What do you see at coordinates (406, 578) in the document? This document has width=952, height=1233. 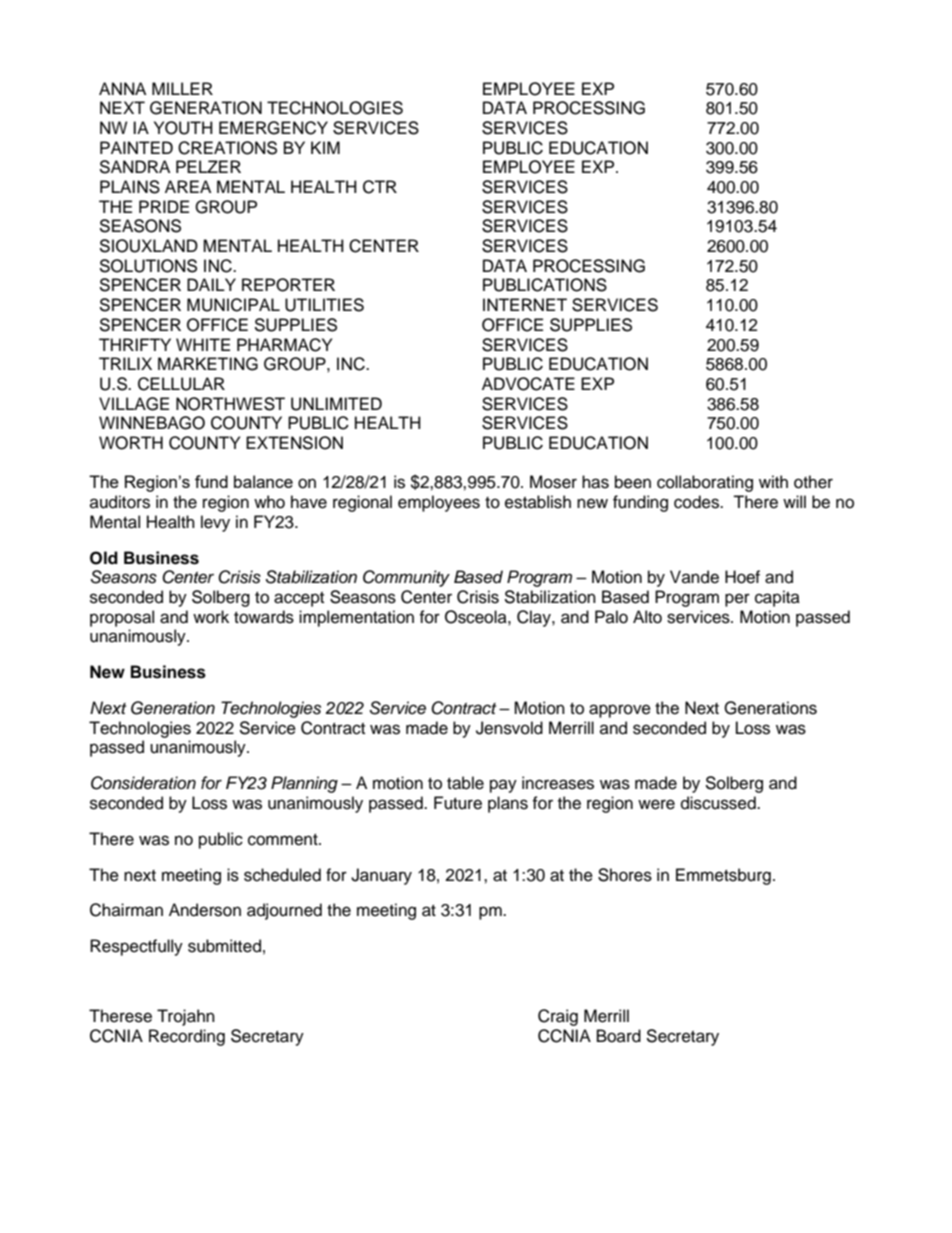 I see `Community` at bounding box center [406, 578].
